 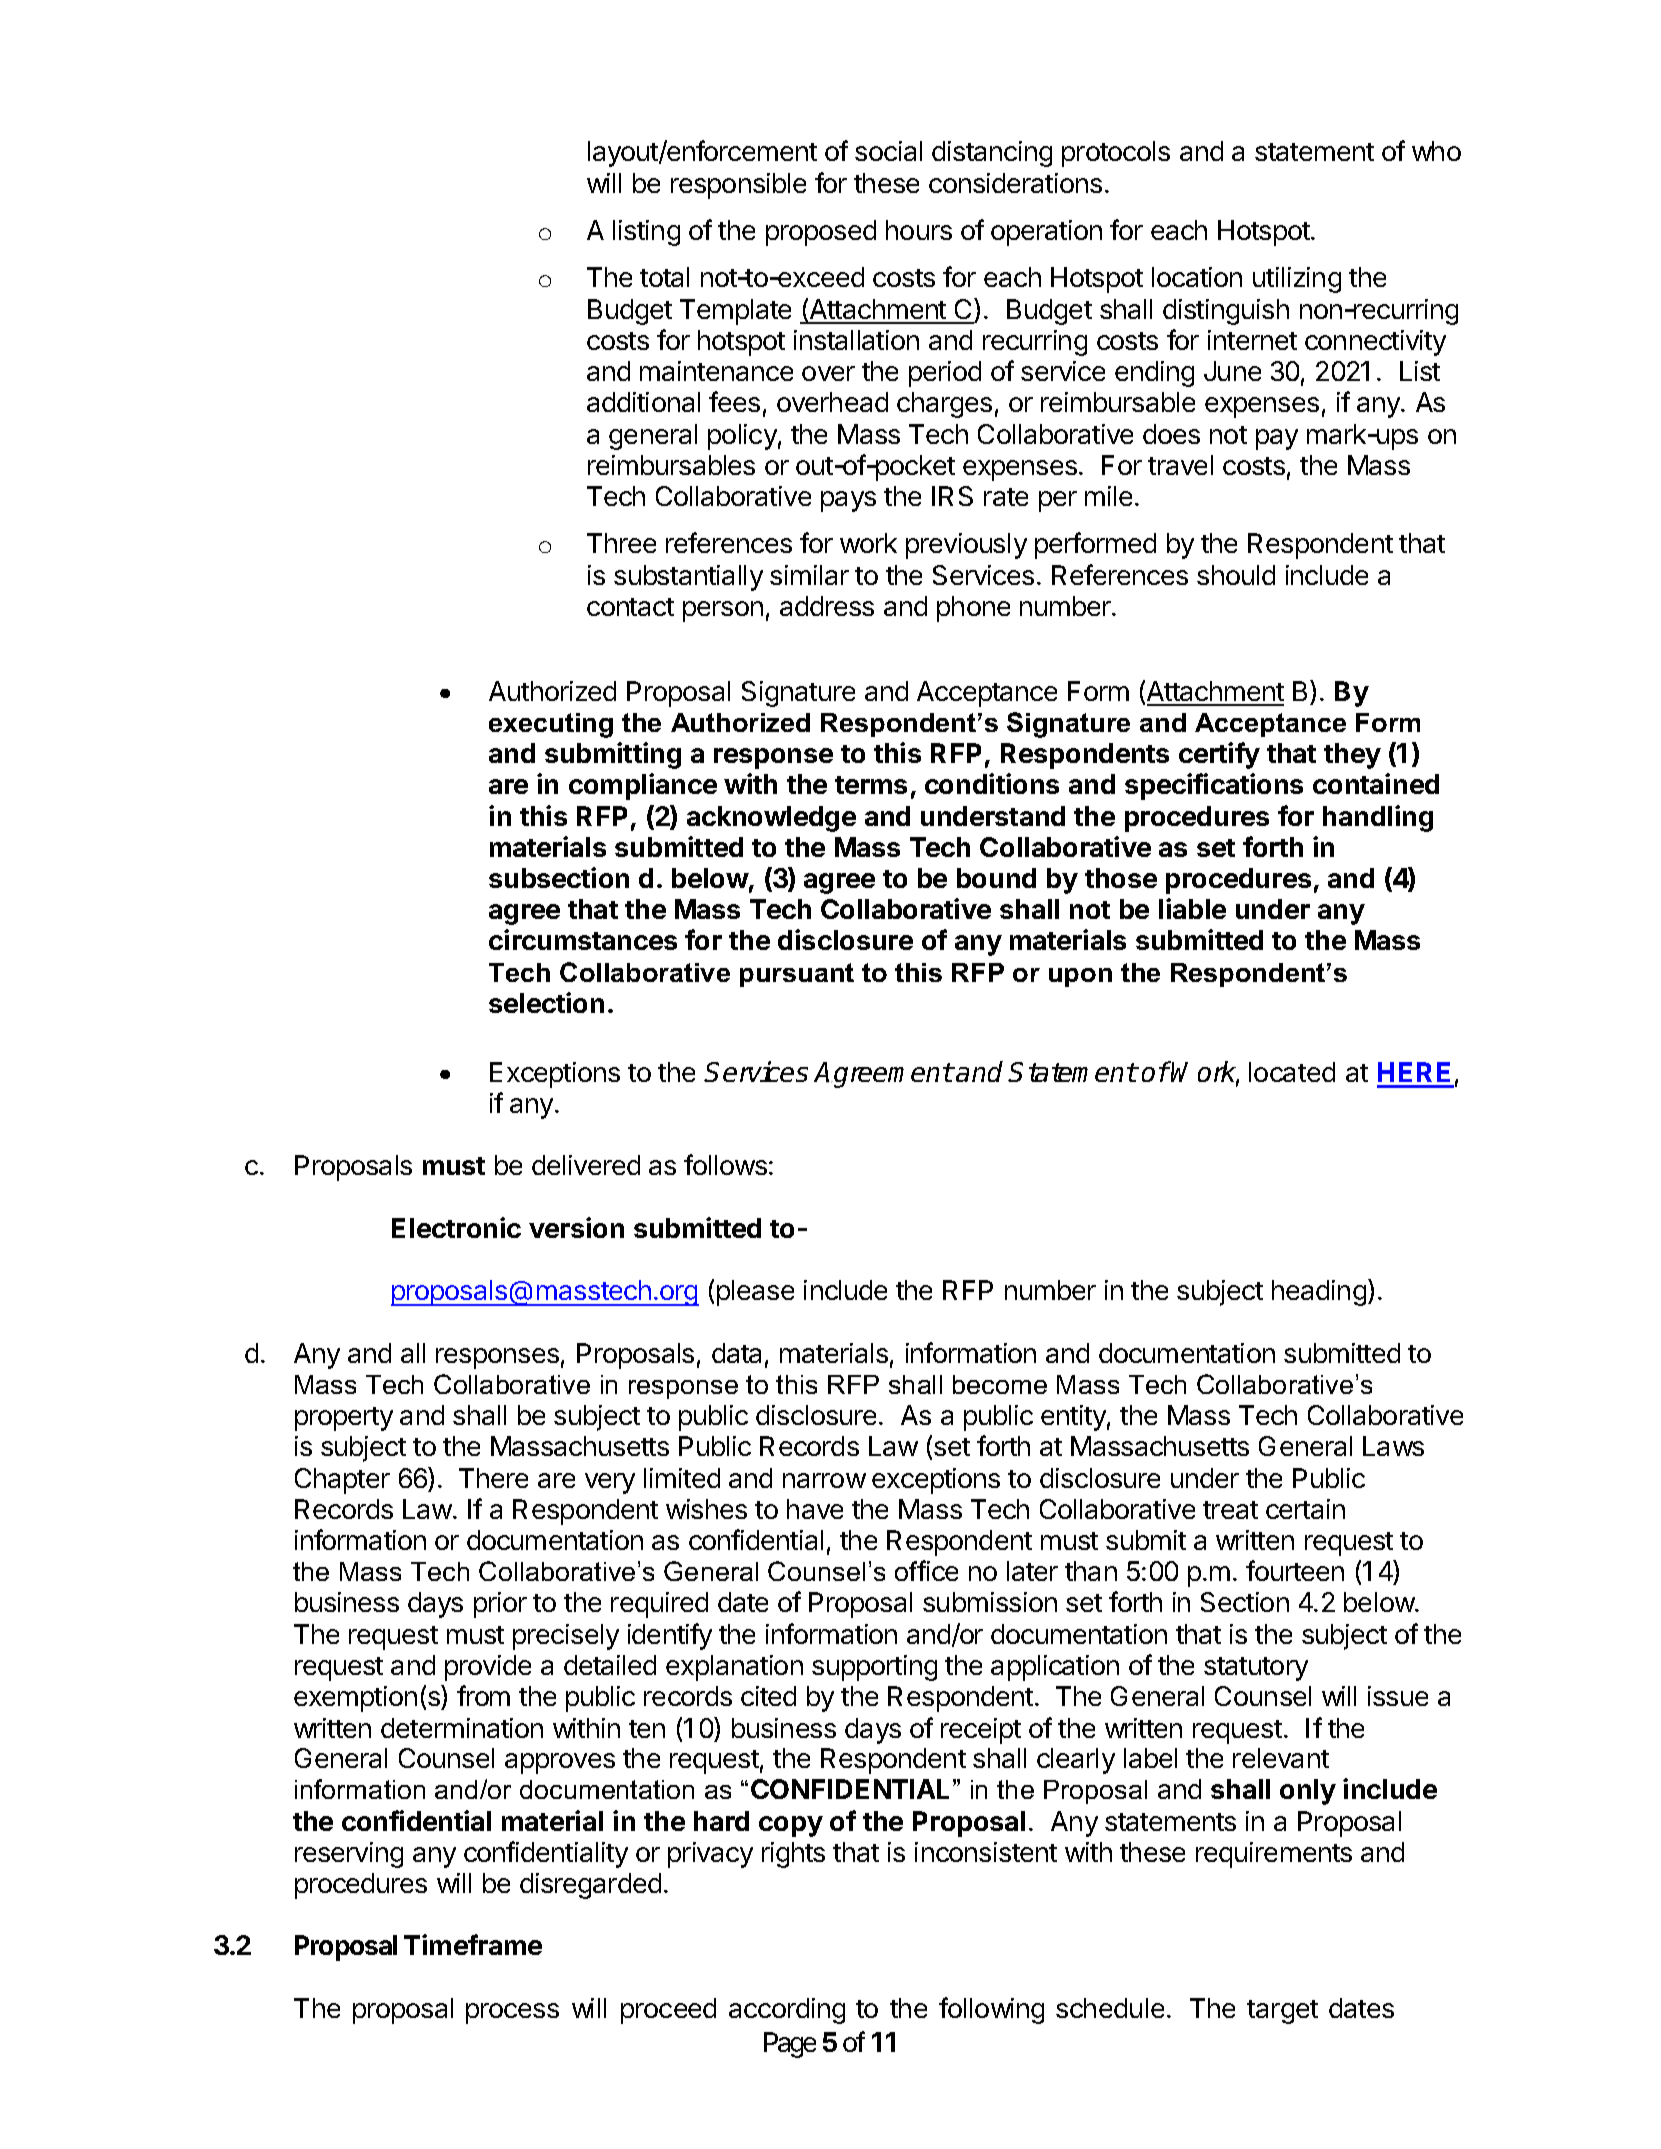 I want to click on circumstances, so click(x=583, y=939).
